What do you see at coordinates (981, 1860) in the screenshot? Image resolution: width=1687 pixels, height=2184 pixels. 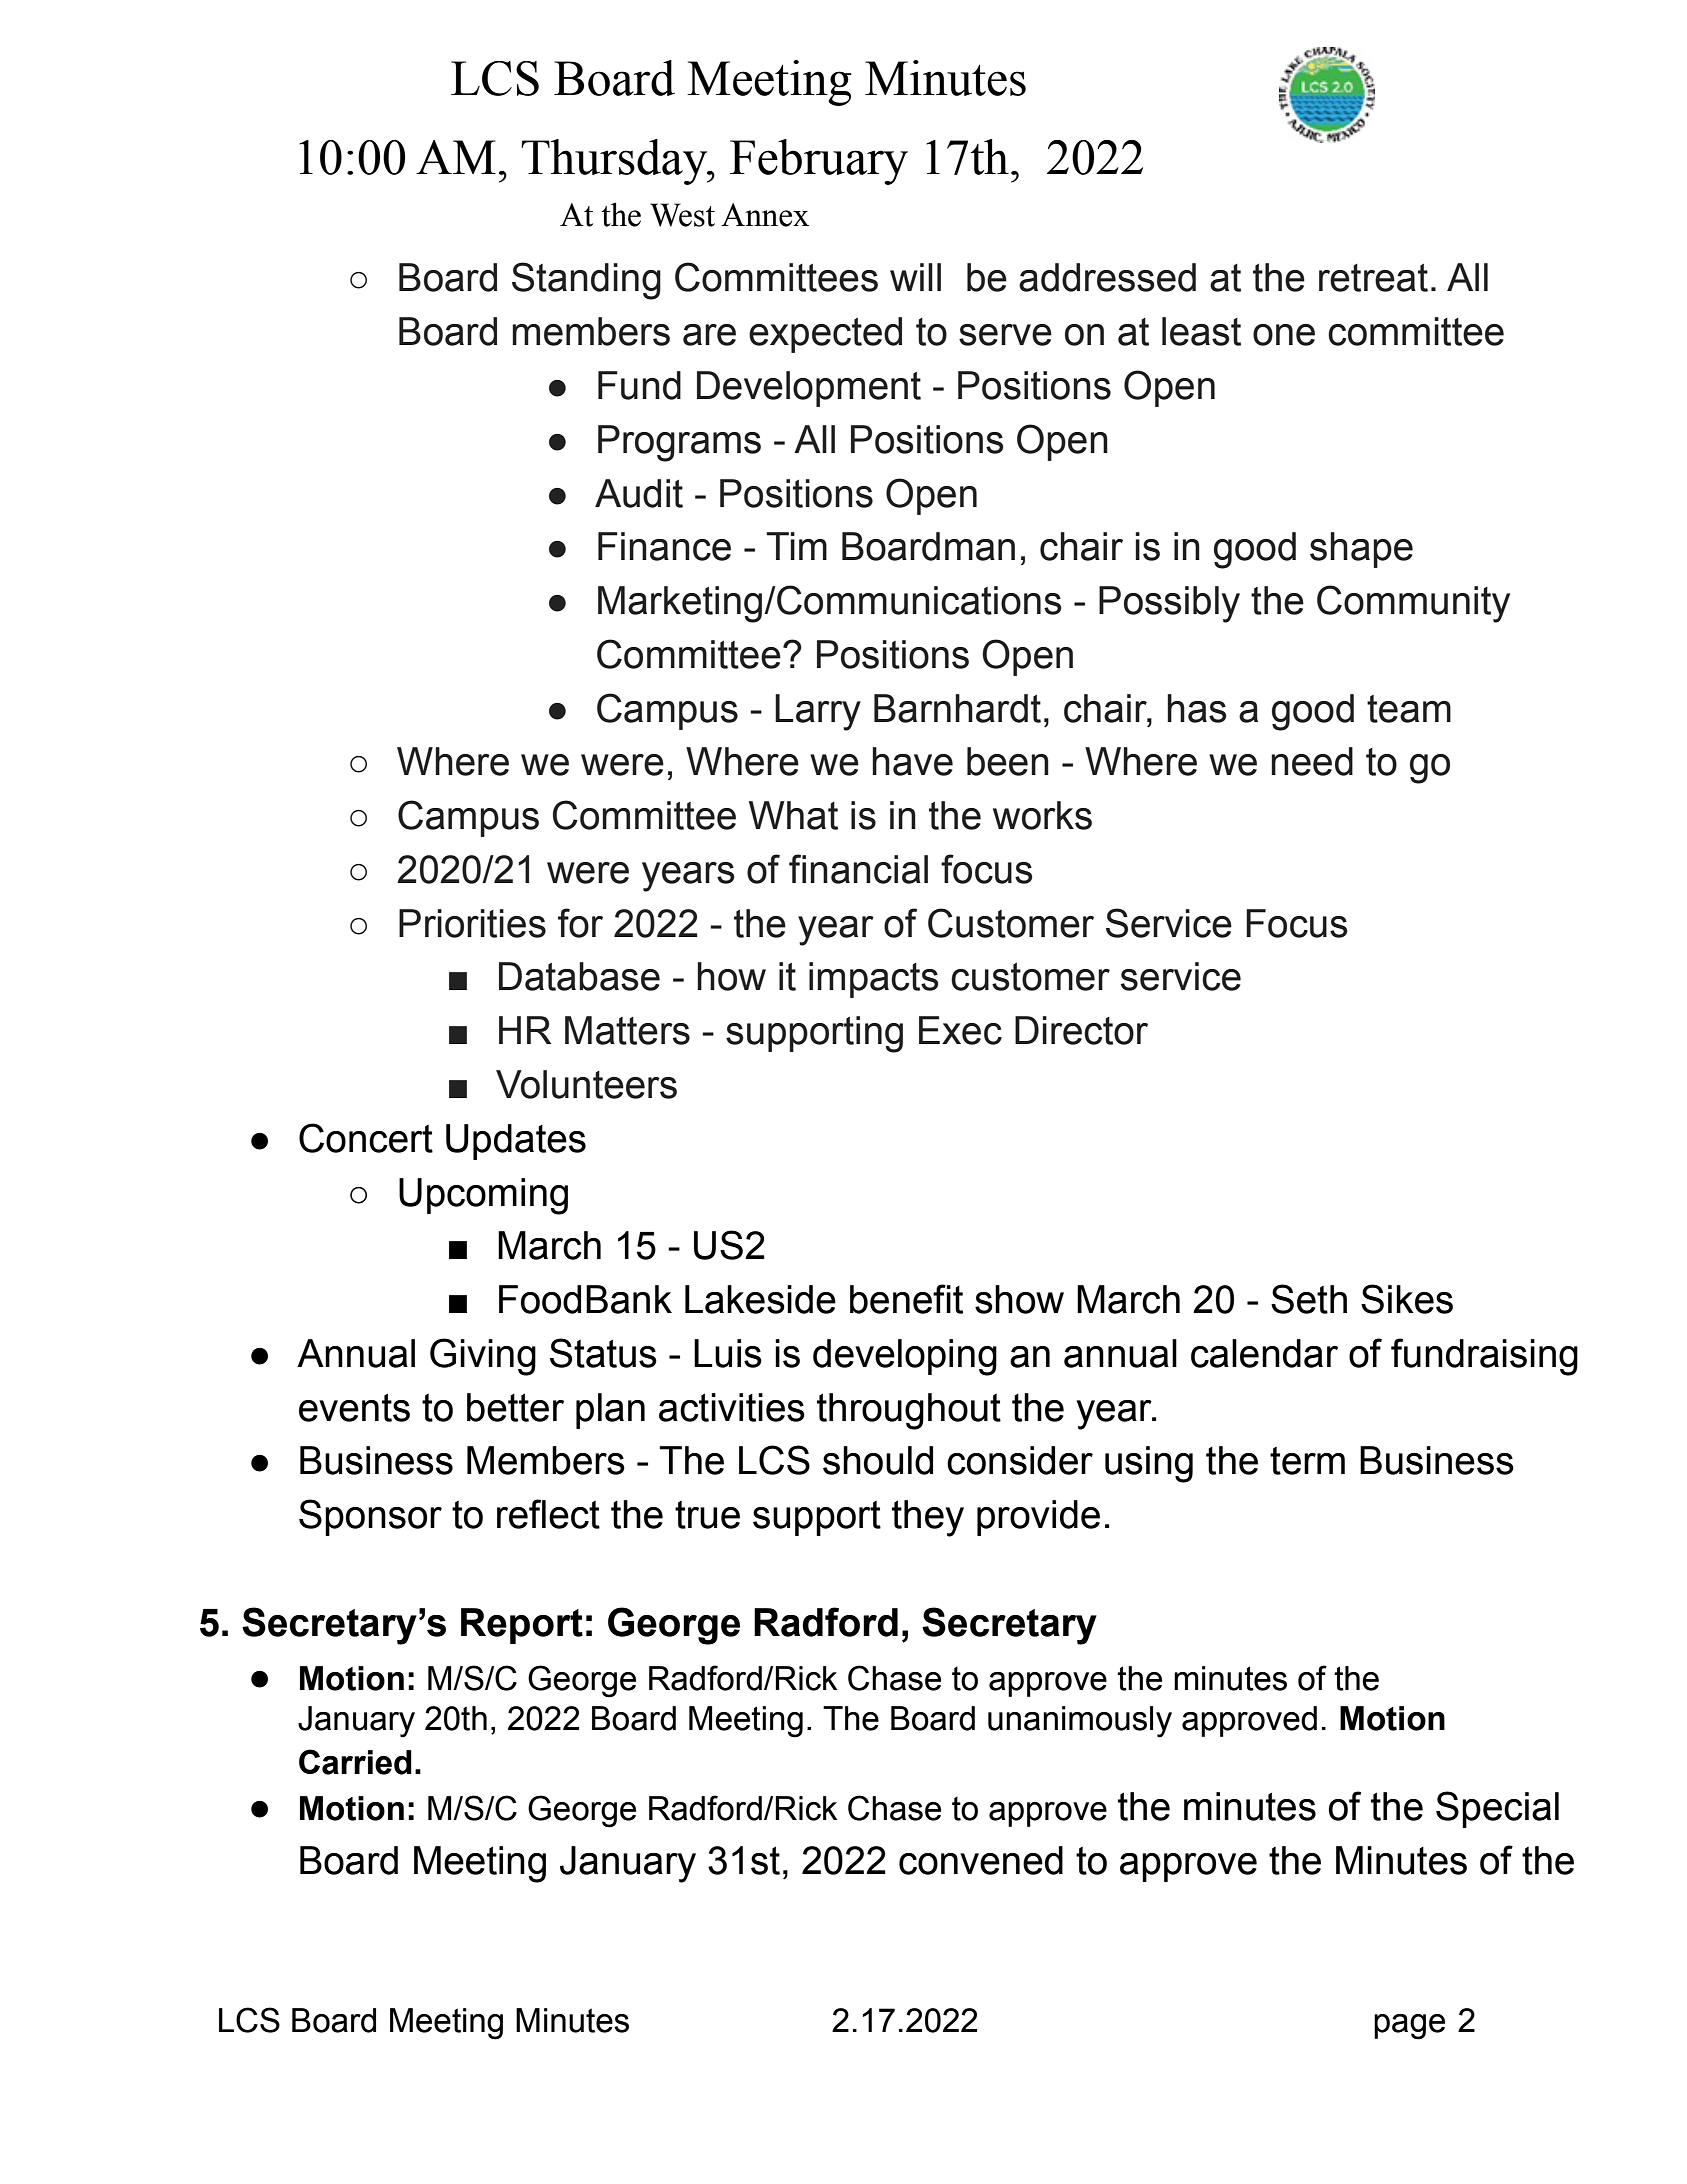 I see `convened` at bounding box center [981, 1860].
